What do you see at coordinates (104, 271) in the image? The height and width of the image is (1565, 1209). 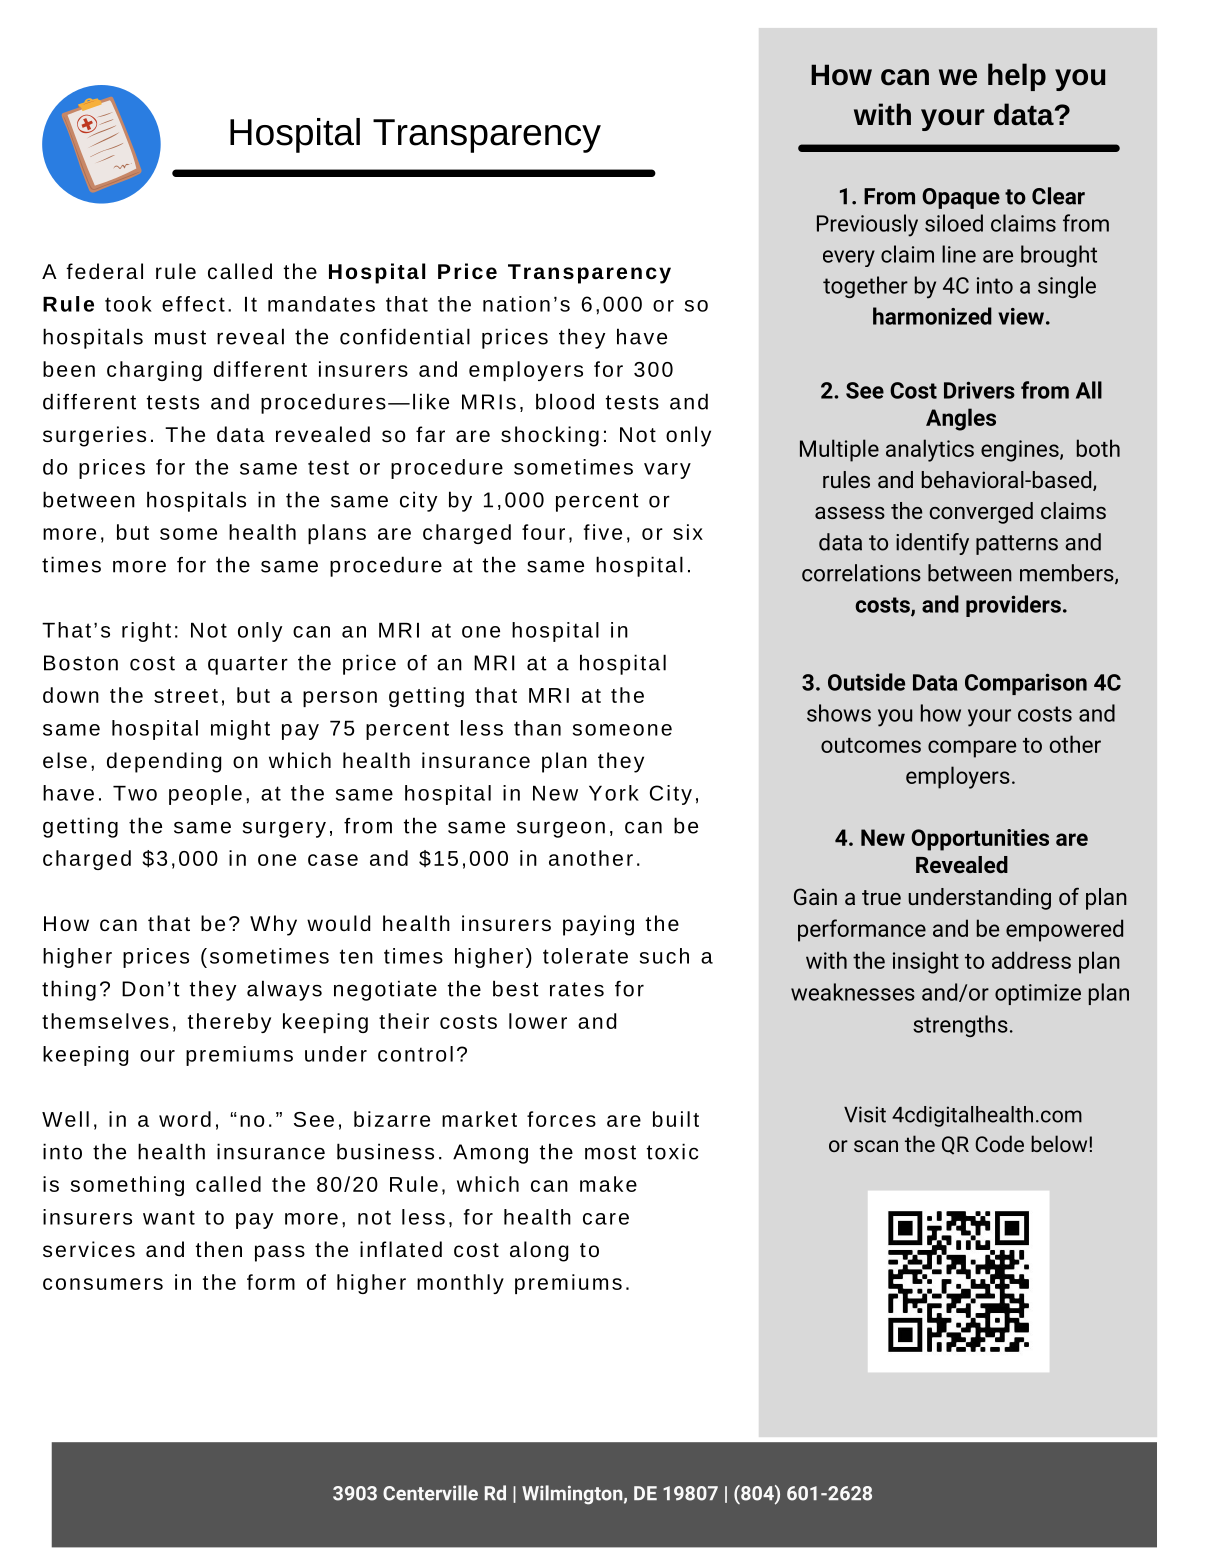 I see `federal` at bounding box center [104, 271].
